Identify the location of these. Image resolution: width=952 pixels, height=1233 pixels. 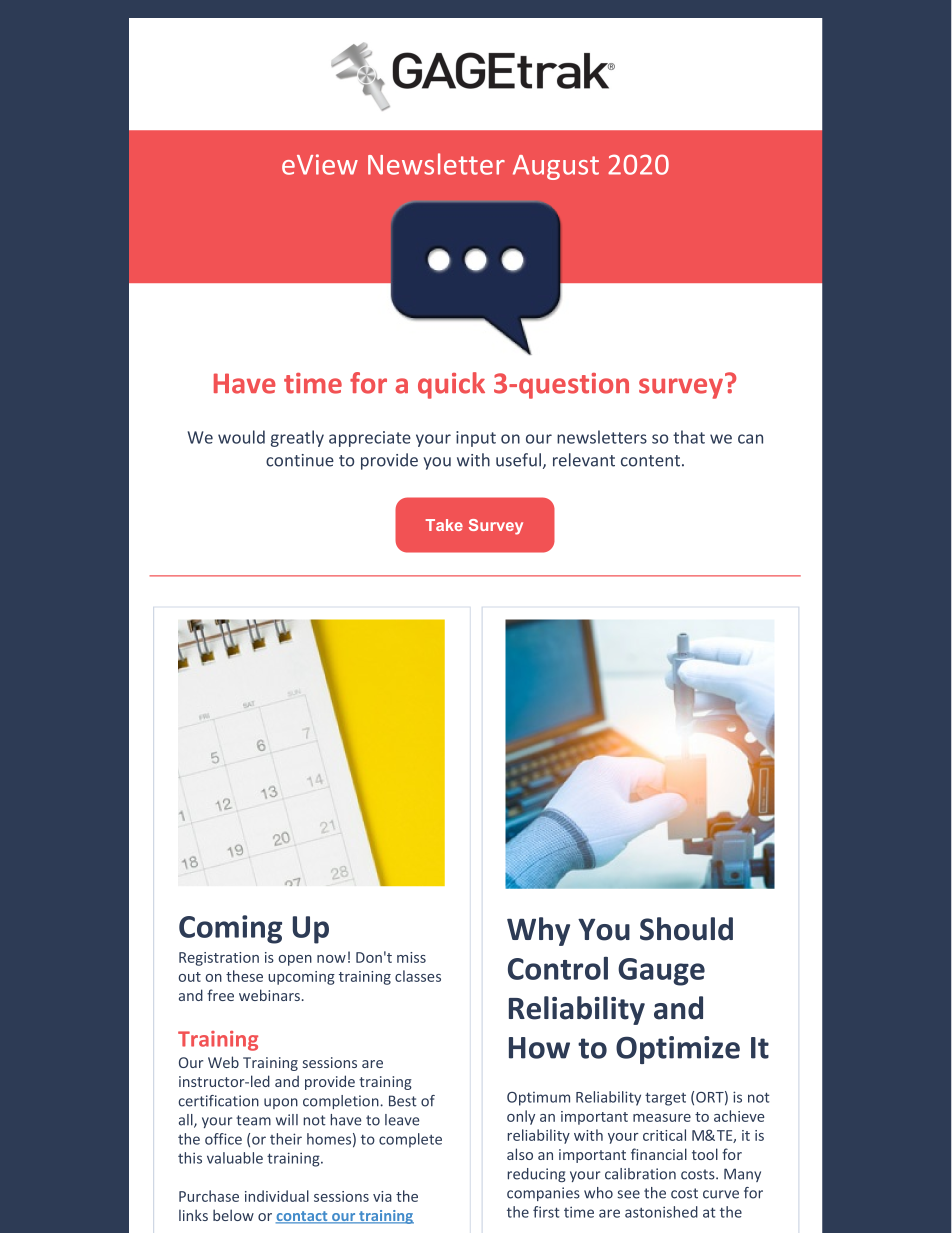
(244, 976).
